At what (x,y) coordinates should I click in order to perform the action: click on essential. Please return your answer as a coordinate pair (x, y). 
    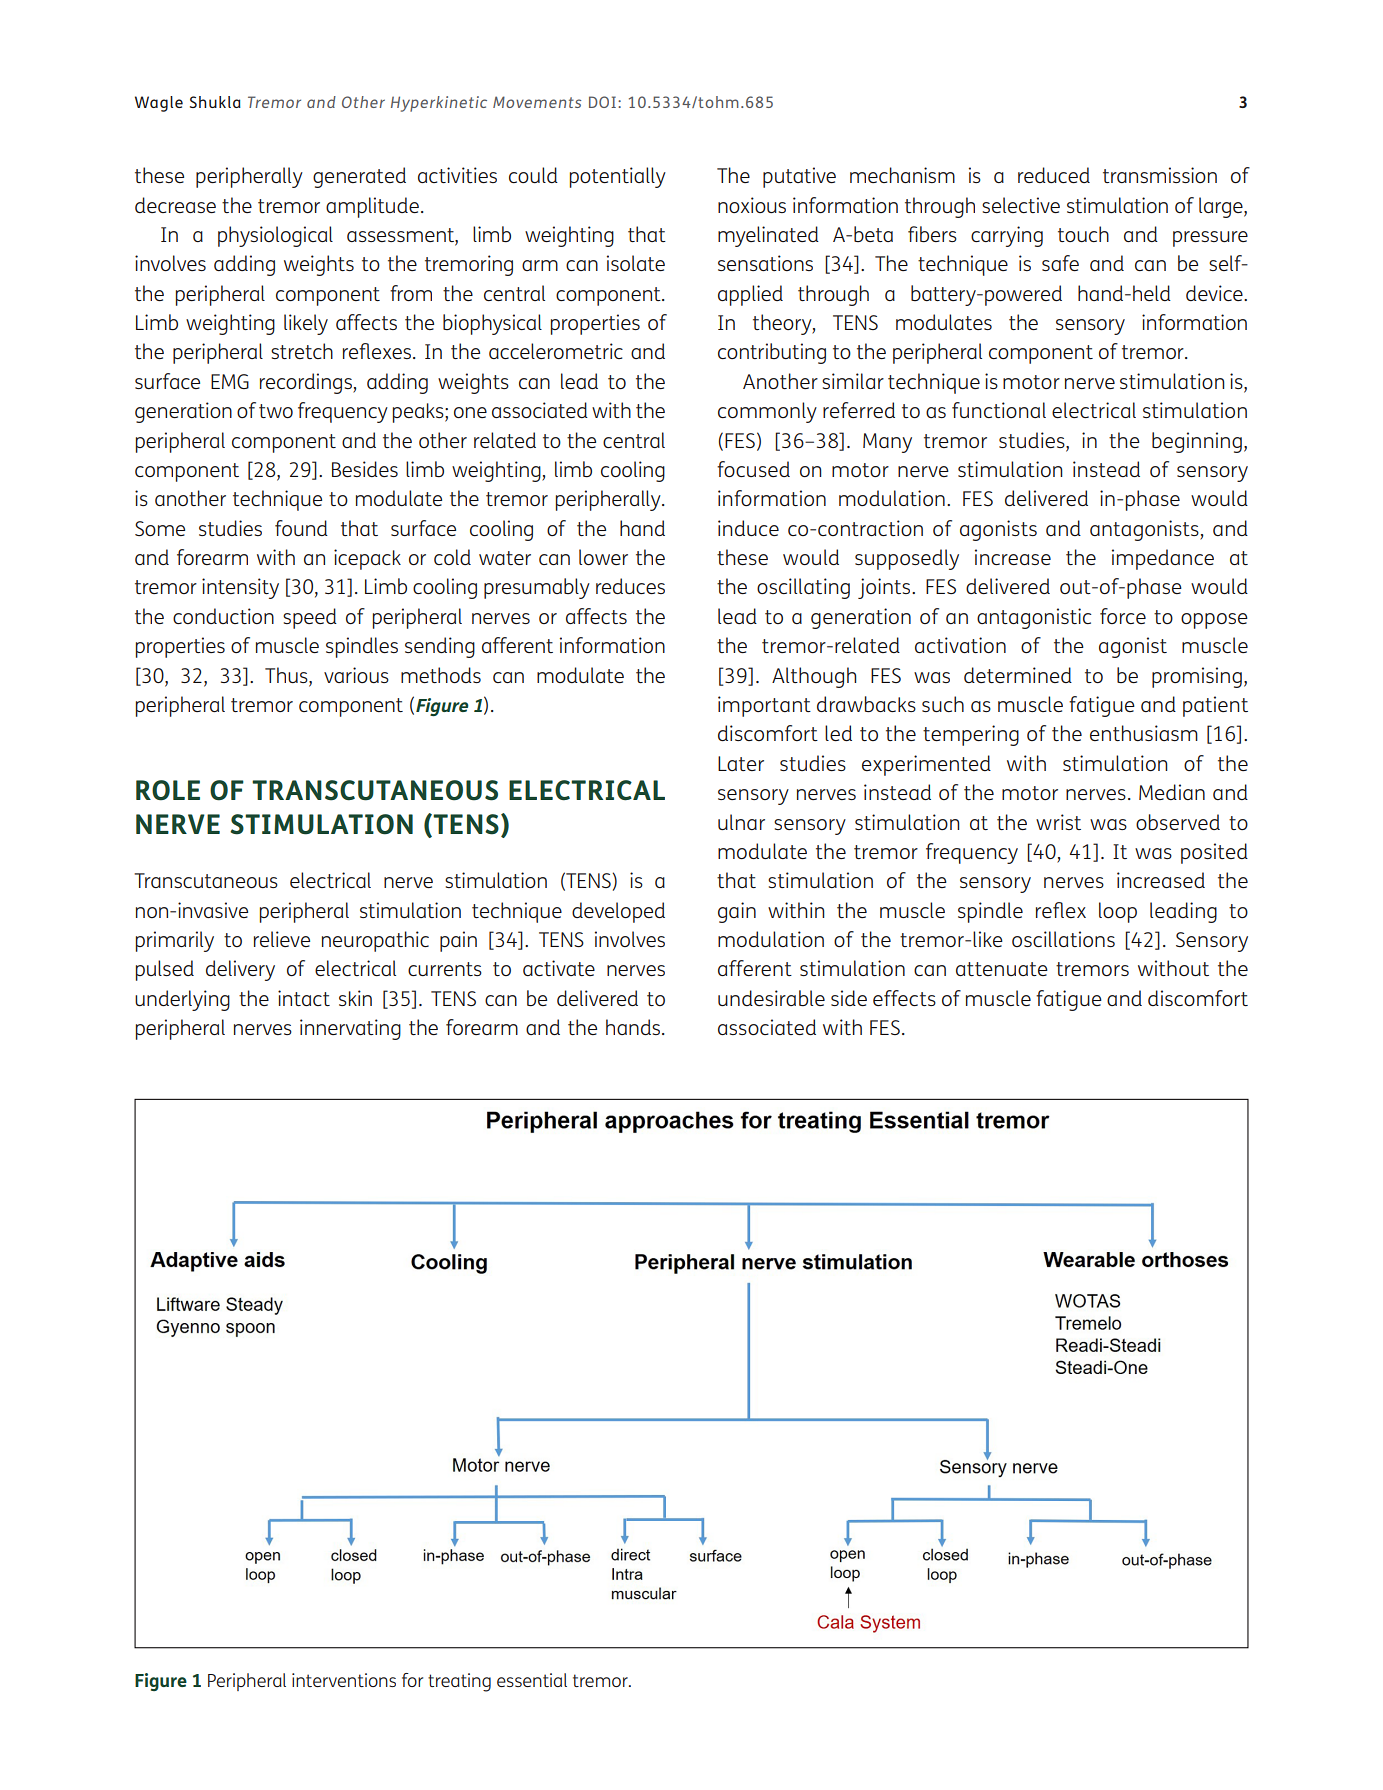
    Looking at the image, I should click on (532, 1680).
